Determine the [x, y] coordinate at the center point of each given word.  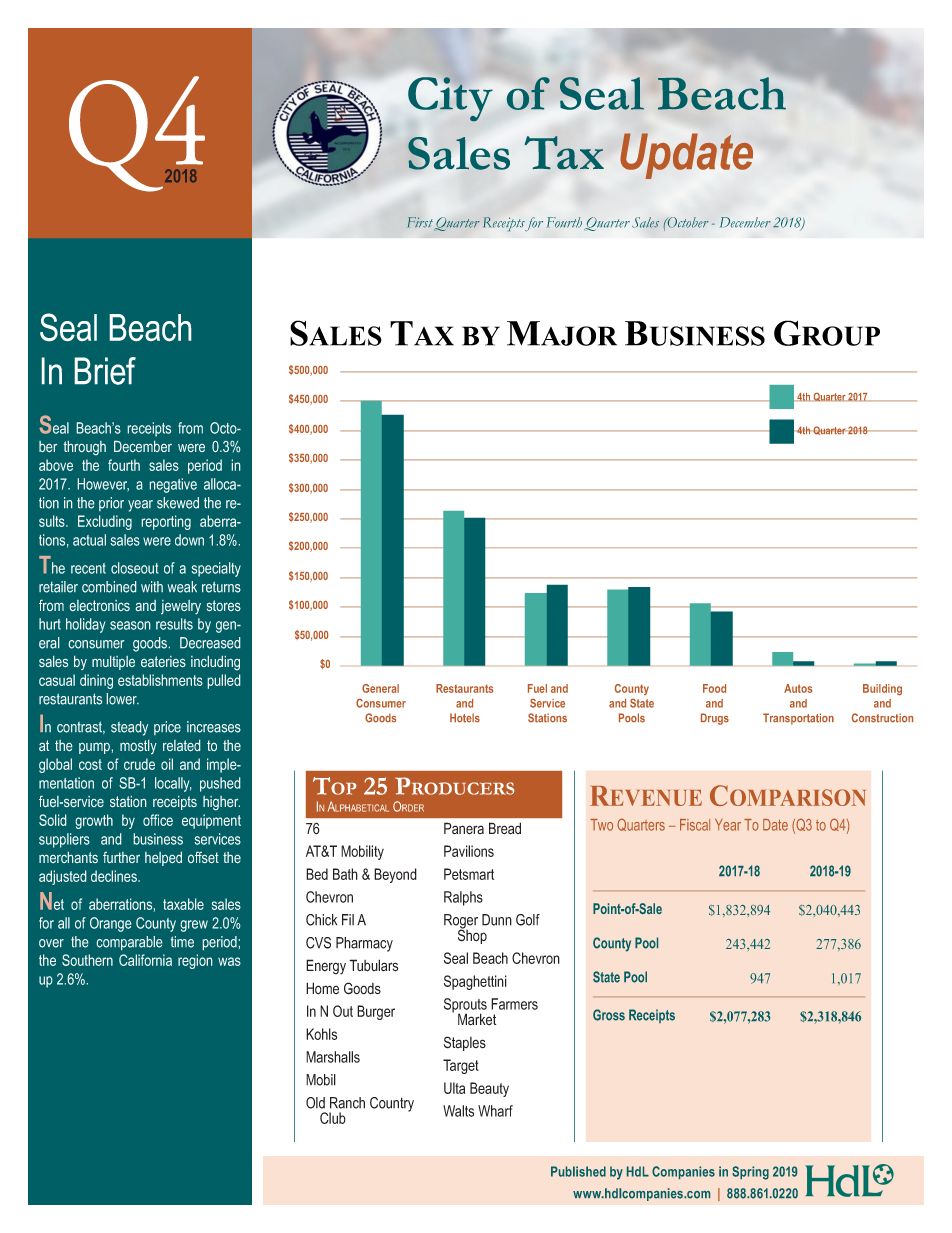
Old [315, 1103]
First [420, 222]
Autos [798, 688]
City [450, 99]
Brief [105, 371]
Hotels [465, 718]
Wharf [495, 1111]
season [130, 625]
